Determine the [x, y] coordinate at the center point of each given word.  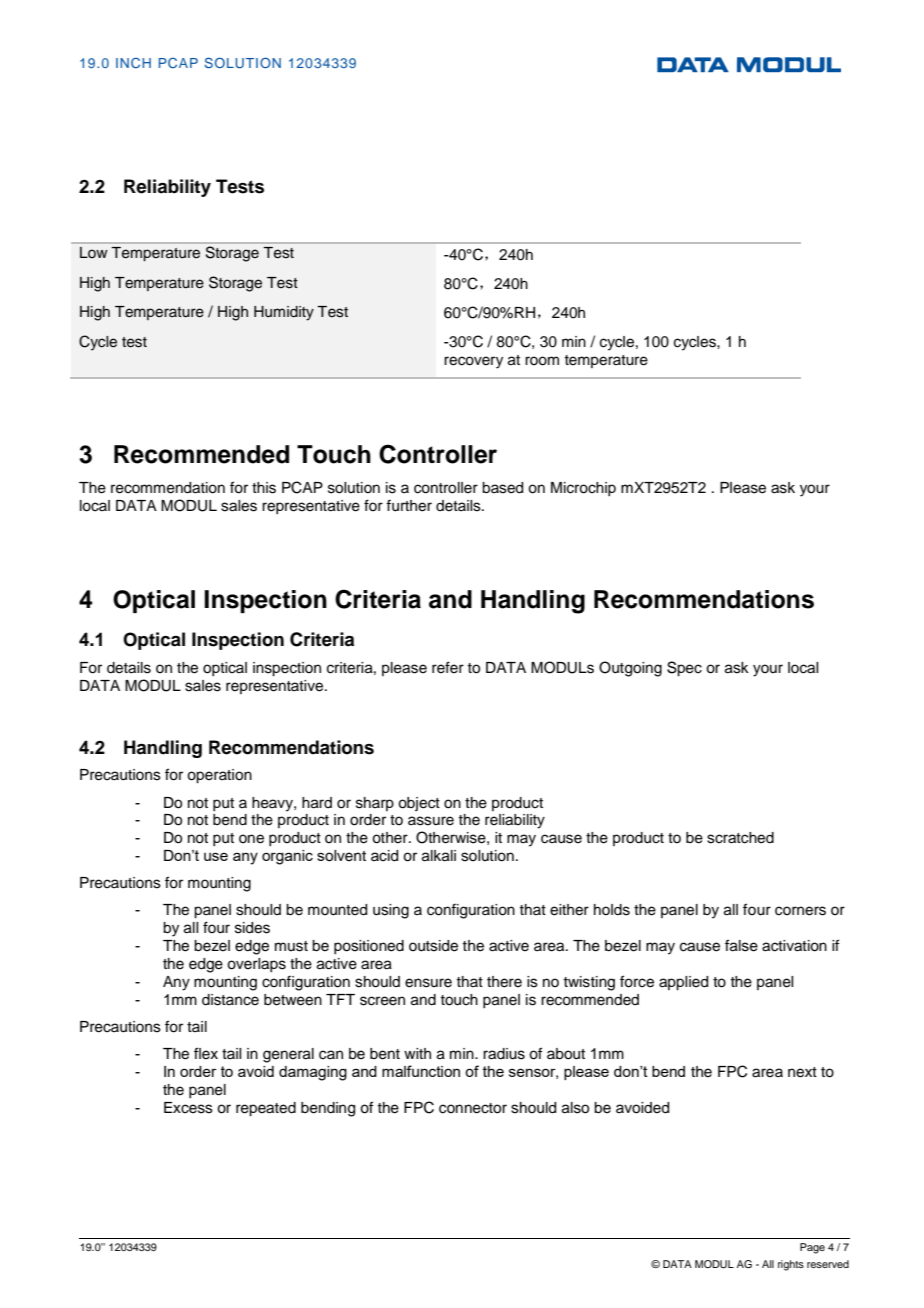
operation [219, 776]
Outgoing [630, 669]
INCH [133, 63]
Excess [188, 1108]
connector [473, 1108]
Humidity [284, 313]
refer [448, 667]
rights [791, 1265]
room [542, 361]
